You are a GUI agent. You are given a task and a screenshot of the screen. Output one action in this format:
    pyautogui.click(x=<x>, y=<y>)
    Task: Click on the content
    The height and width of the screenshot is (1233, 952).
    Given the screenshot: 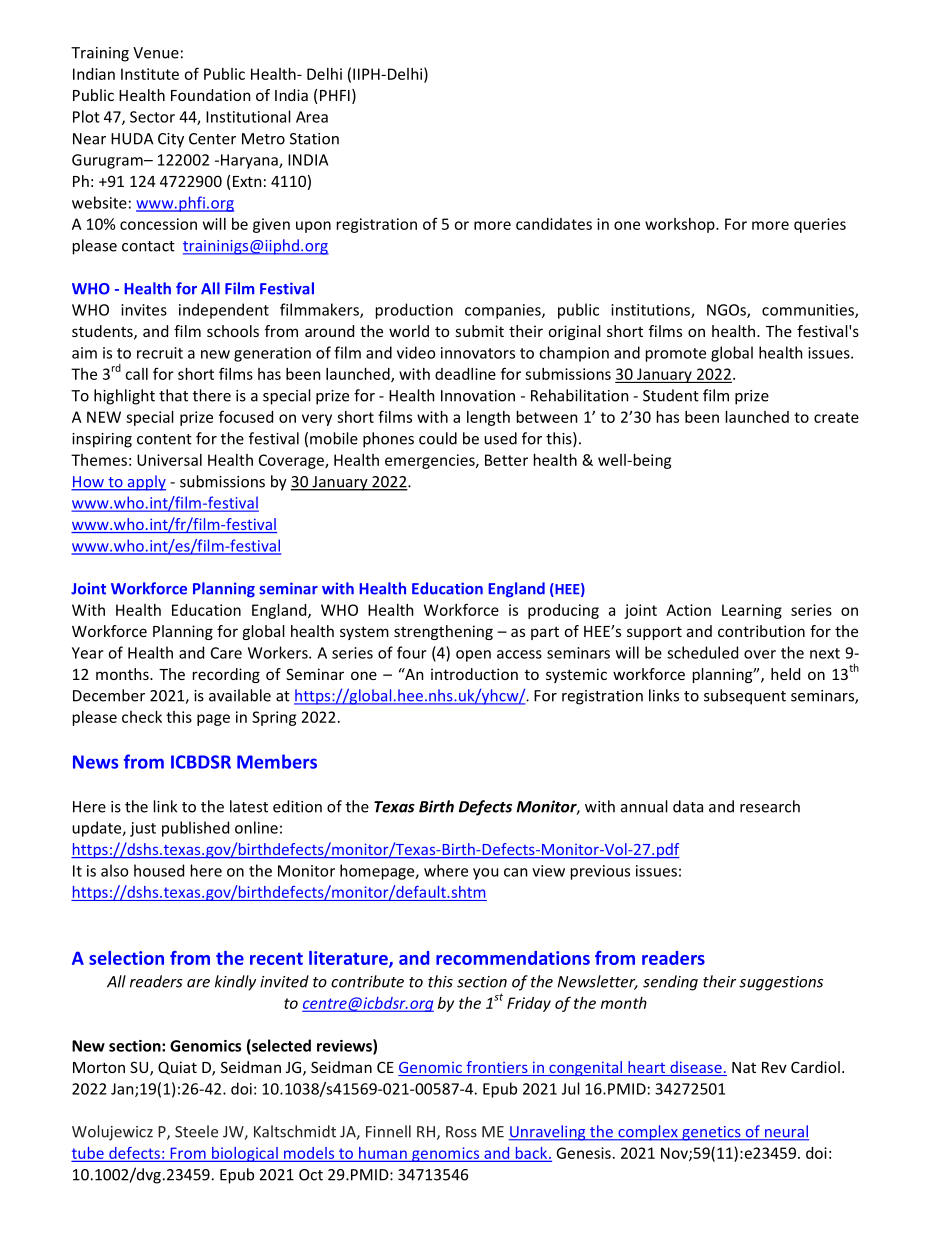 What is the action you would take?
    pyautogui.click(x=164, y=439)
